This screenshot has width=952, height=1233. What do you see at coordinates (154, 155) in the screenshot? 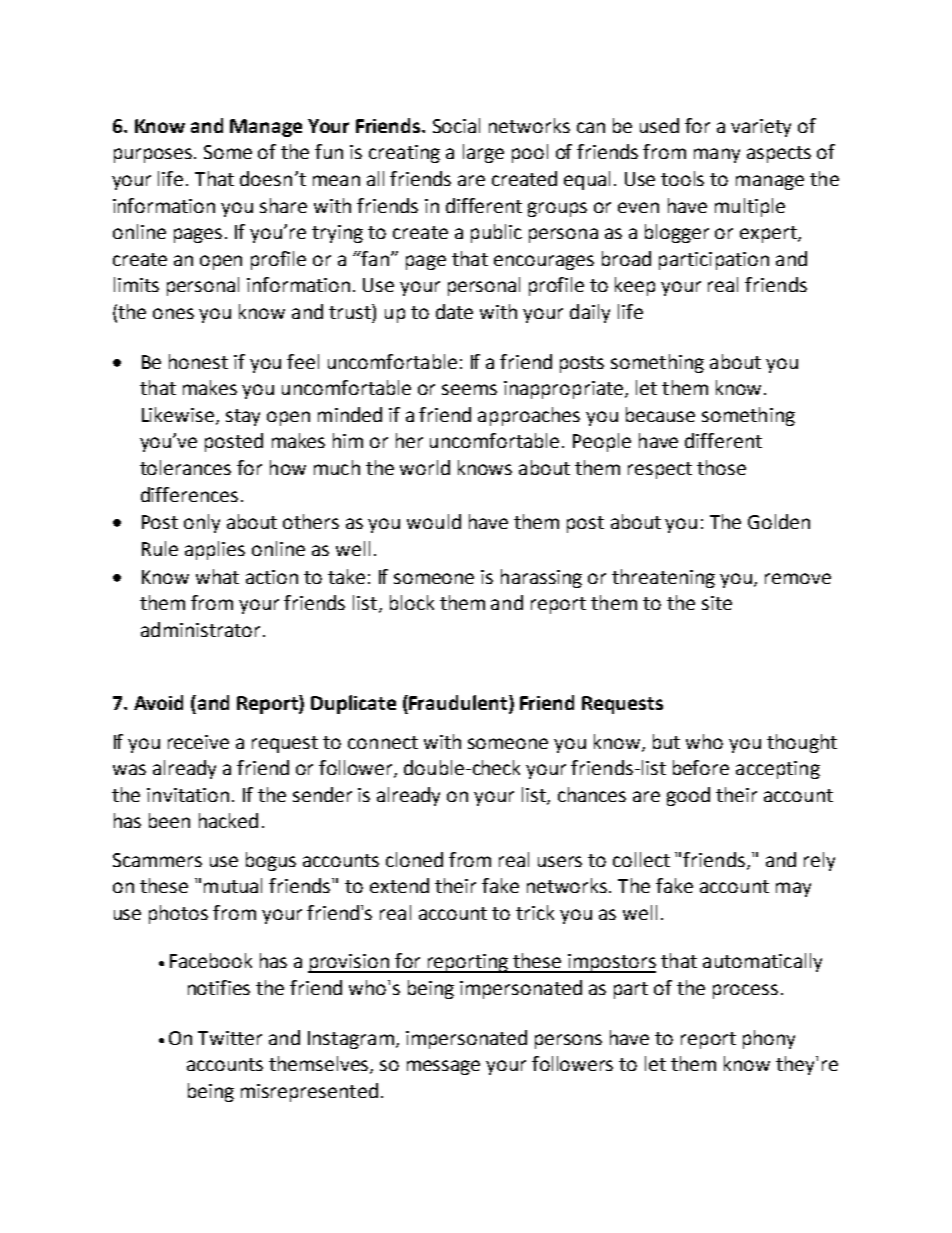
I see `purposes` at bounding box center [154, 155].
